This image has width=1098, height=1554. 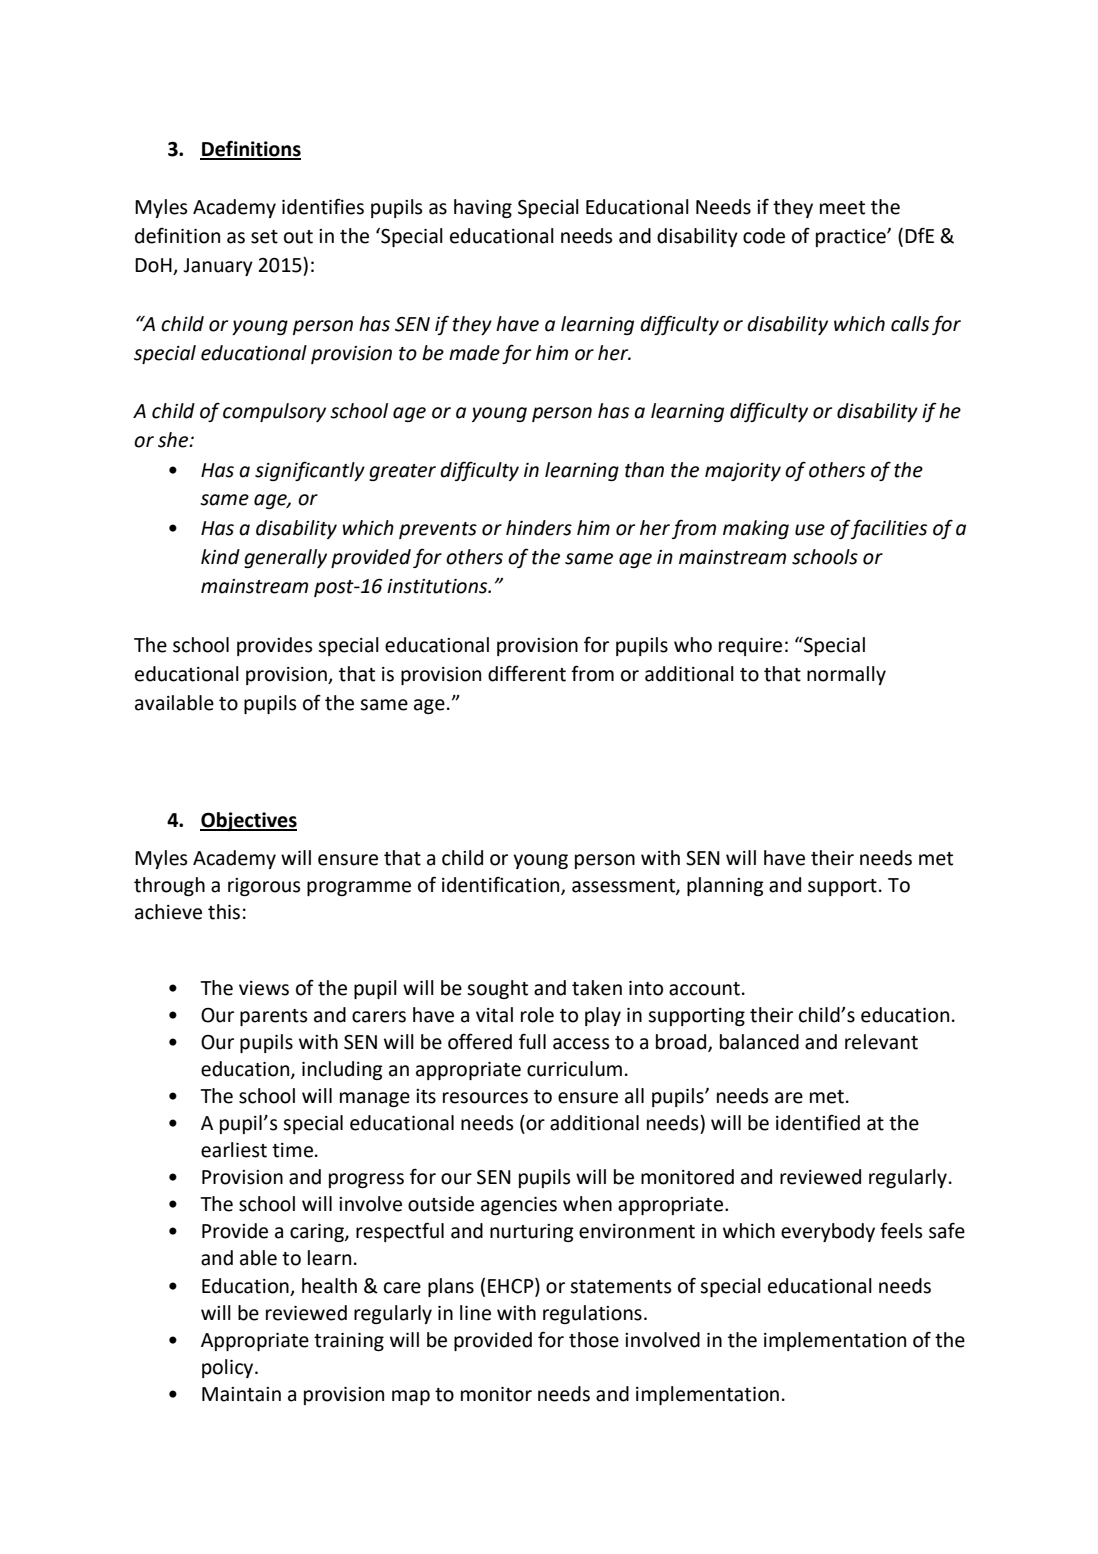 What do you see at coordinates (483, 208) in the image?
I see `having` at bounding box center [483, 208].
